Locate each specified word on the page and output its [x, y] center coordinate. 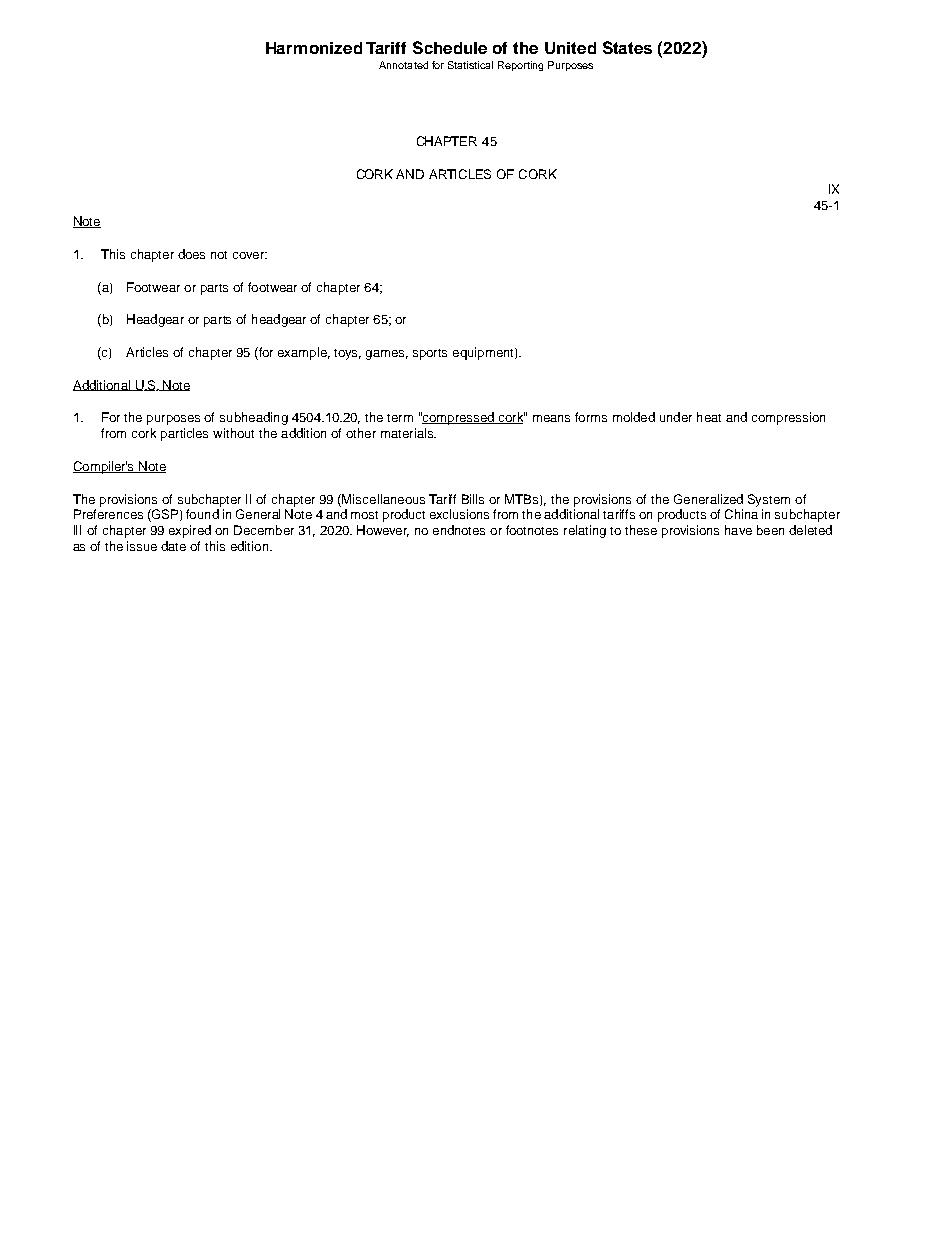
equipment [484, 353]
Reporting [520, 66]
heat [709, 417]
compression [788, 418]
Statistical [470, 65]
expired [190, 531]
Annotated [403, 65]
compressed [458, 418]
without [233, 433]
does [191, 254]
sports [430, 354]
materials [408, 433]
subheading [254, 418]
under [676, 417]
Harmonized [314, 48]
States [627, 47]
